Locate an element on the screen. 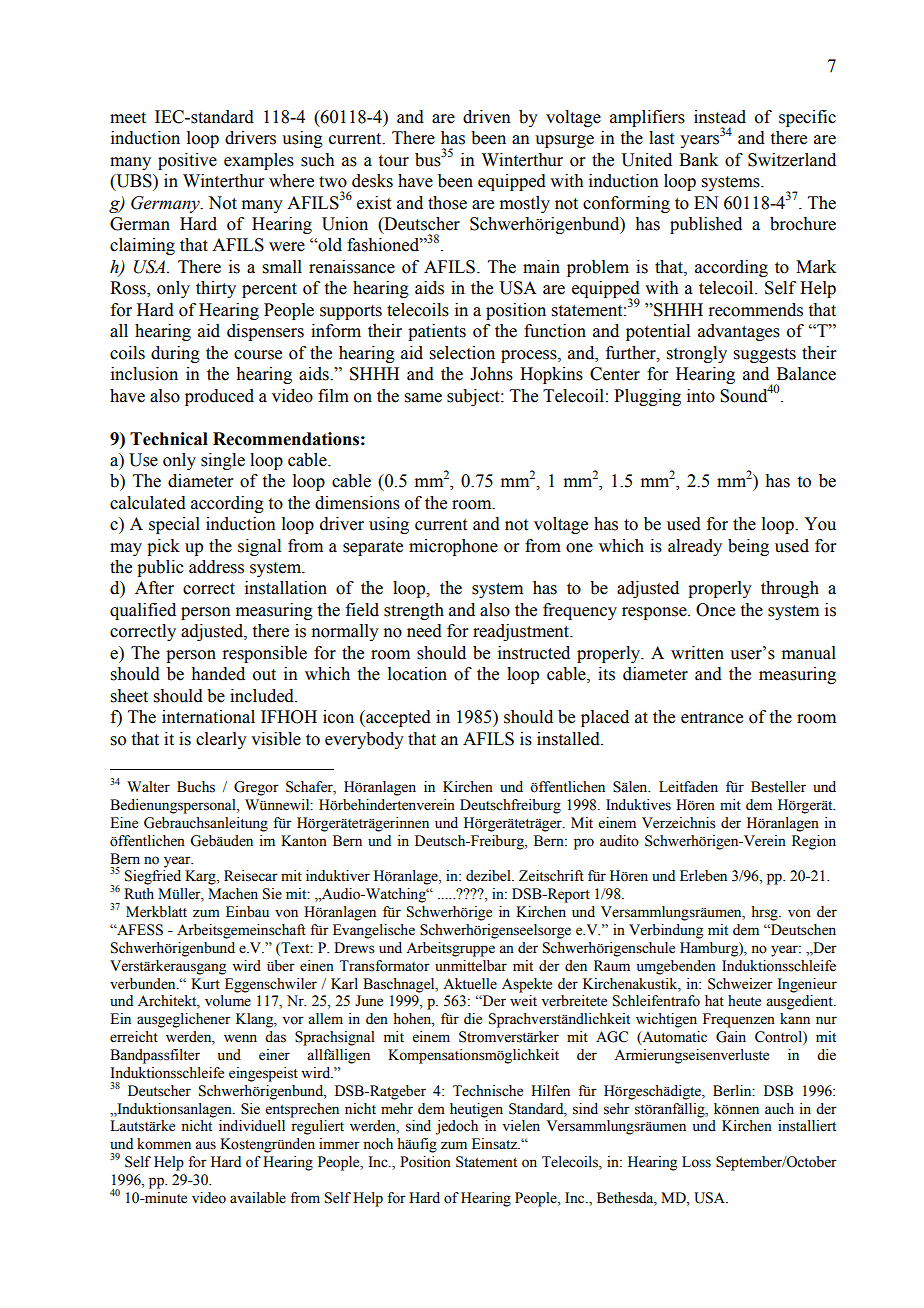 Image resolution: width=924 pixels, height=1308 pixels. driven is located at coordinates (487, 117).
